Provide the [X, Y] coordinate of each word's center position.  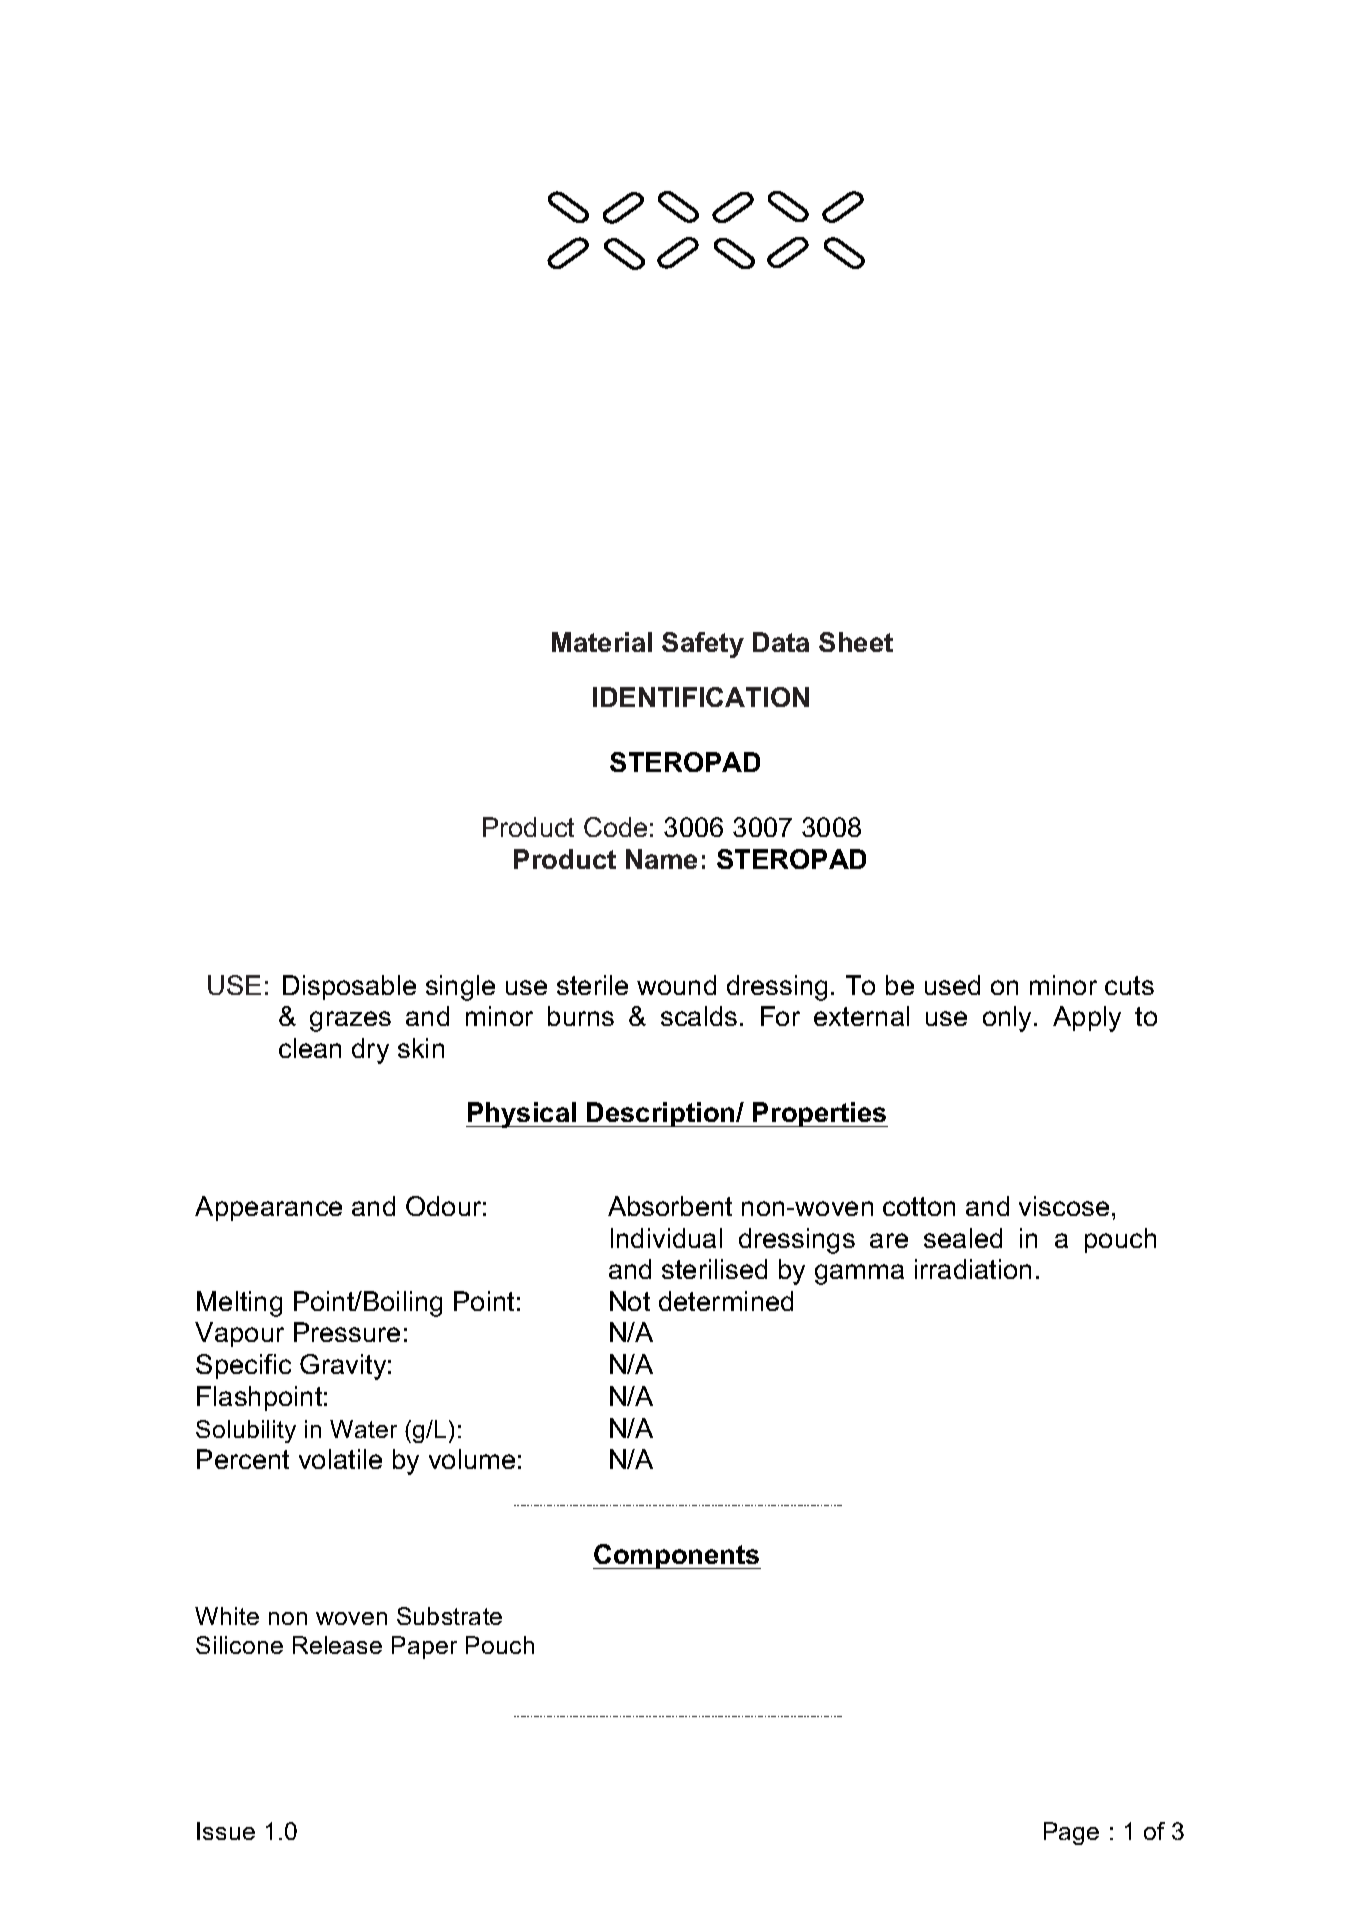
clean [310, 1048]
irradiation [973, 1269]
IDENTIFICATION [701, 697]
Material [602, 642]
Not [630, 1301]
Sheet [856, 642]
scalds [699, 1016]
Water [363, 1429]
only [1009, 1019]
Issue [226, 1831]
